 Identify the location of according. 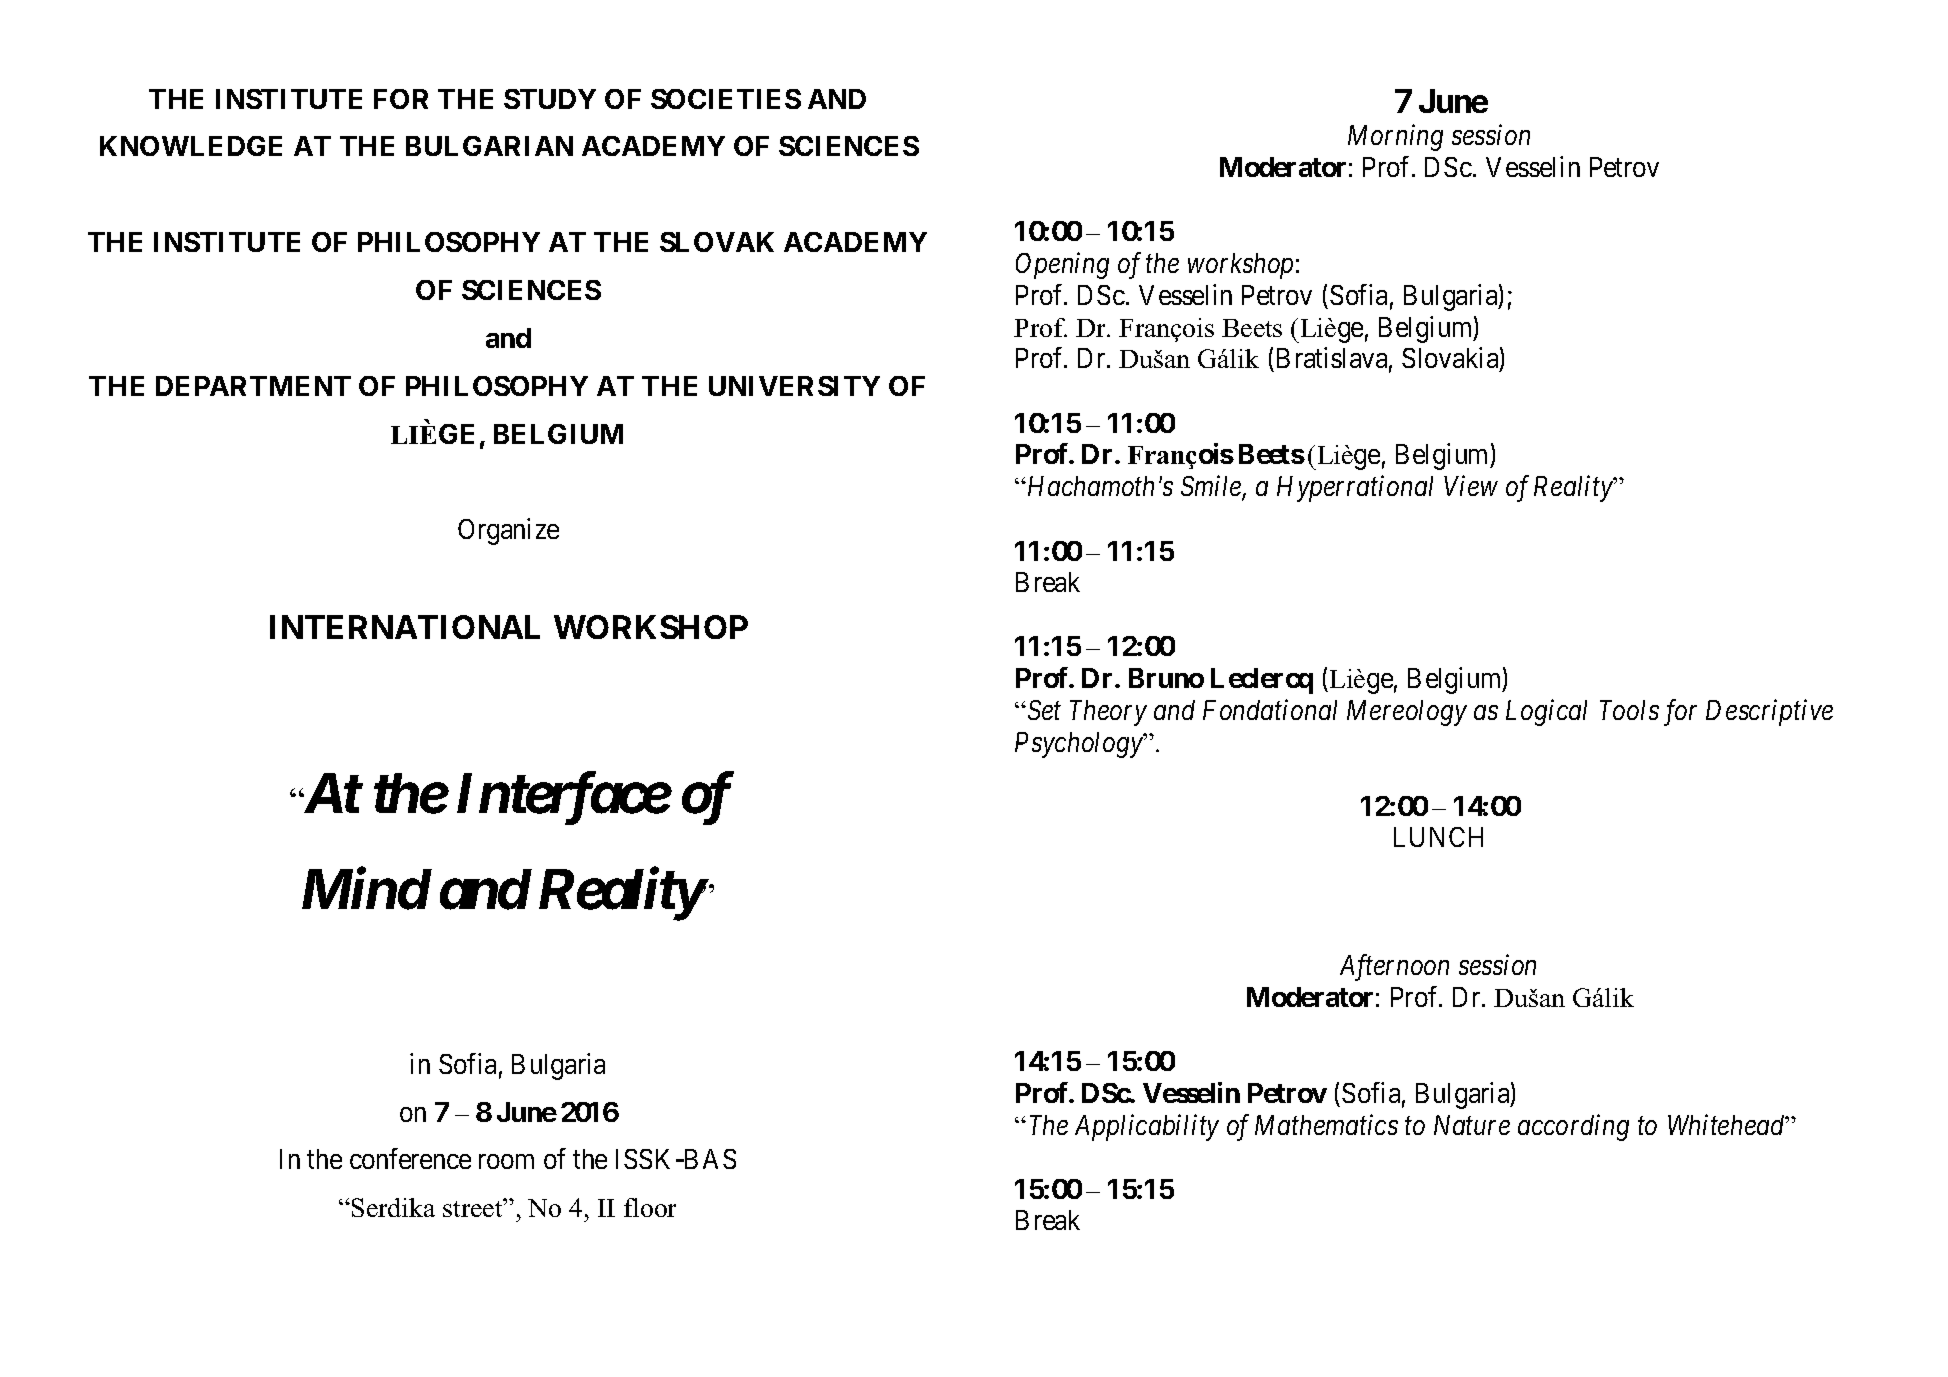
(1573, 1127).
